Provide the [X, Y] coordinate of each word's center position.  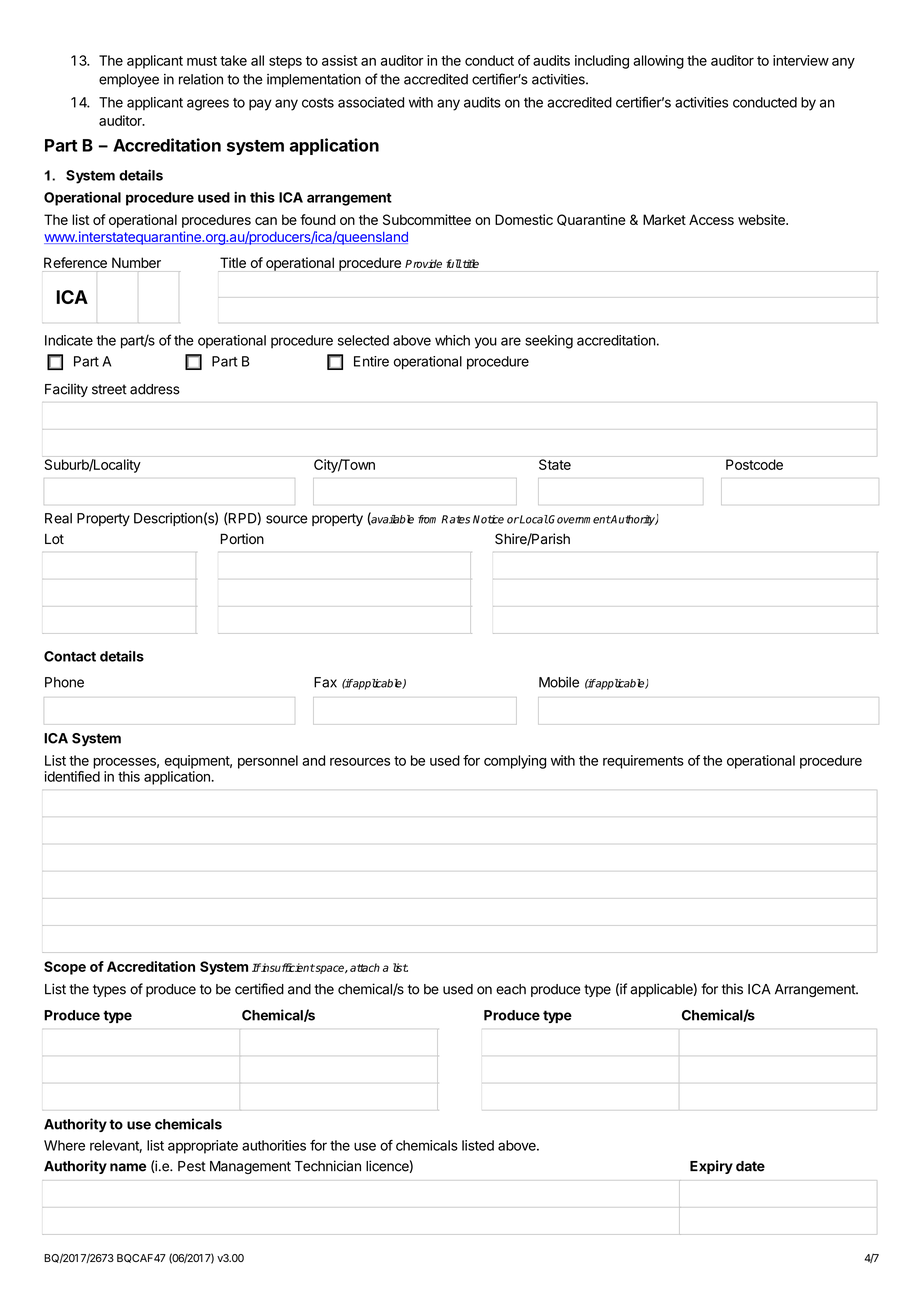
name [128, 1167]
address [155, 389]
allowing [658, 62]
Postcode [754, 464]
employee [129, 80]
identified [72, 776]
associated [371, 102]
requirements [643, 762]
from [427, 519]
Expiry [711, 1167]
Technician [328, 1166]
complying [515, 762]
